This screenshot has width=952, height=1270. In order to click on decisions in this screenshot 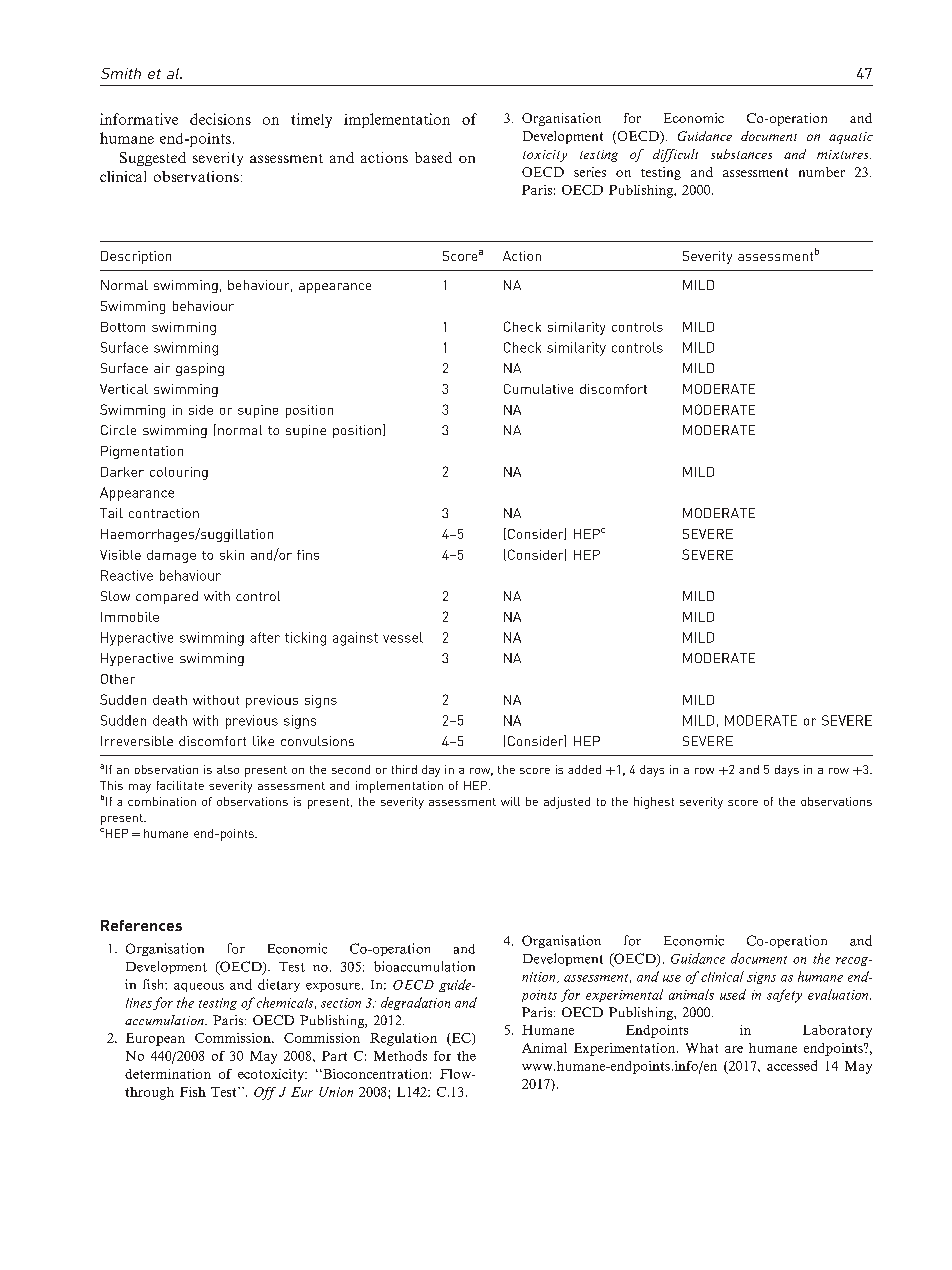, I will do `click(220, 119)`.
